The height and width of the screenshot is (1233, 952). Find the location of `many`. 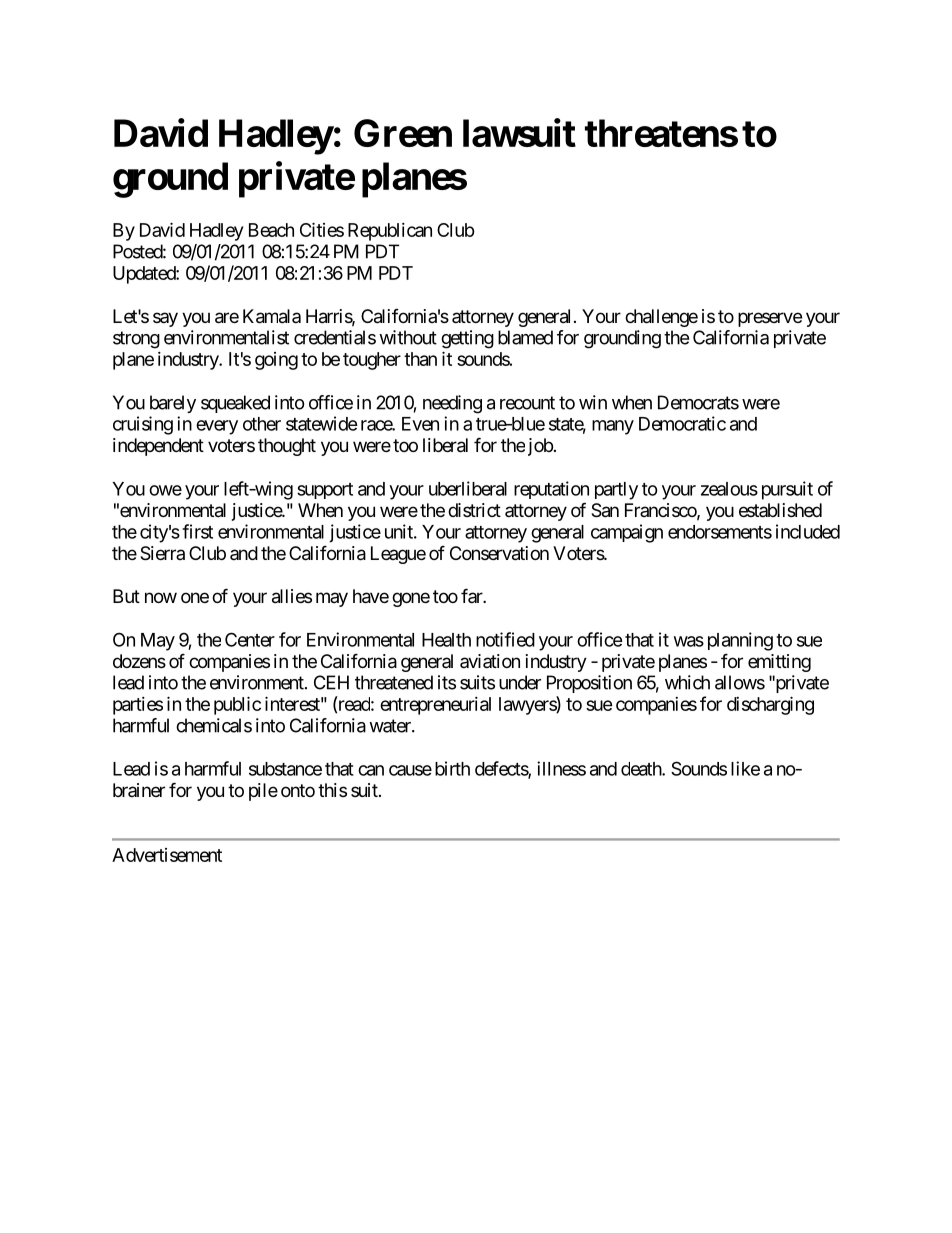

many is located at coordinates (613, 427).
